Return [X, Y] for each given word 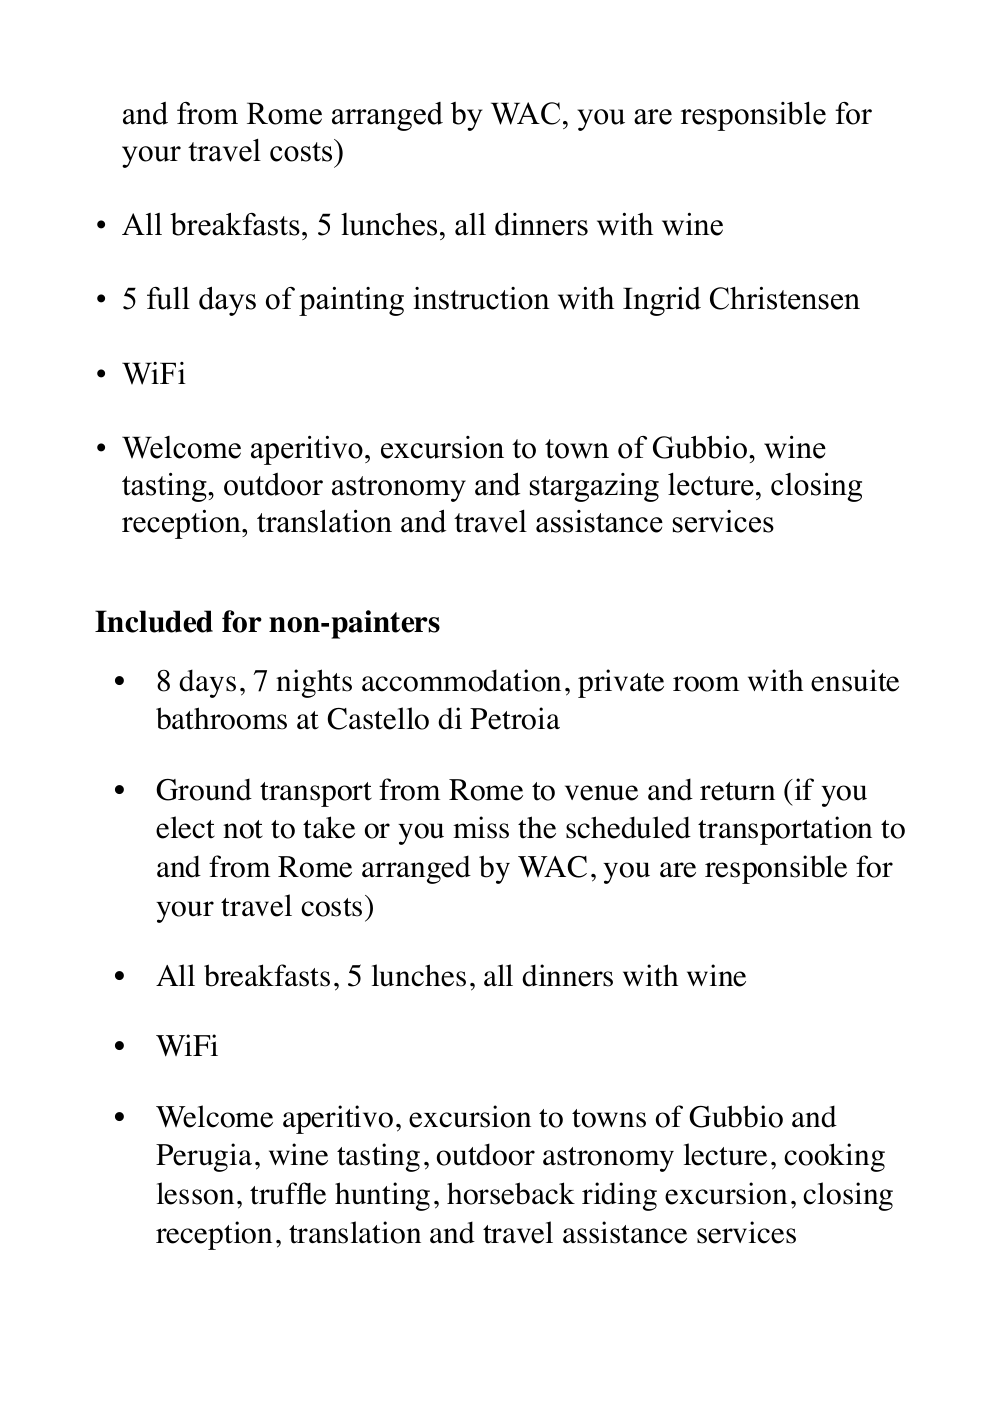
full [168, 298]
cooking [834, 1157]
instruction [481, 298]
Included [154, 621]
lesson [195, 1193]
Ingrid [662, 301]
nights [314, 683]
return [737, 791]
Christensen [785, 298]
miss [481, 827]
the [537, 827]
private [621, 683]
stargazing [594, 487]
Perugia [204, 1157]
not [243, 829]
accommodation [461, 680]
